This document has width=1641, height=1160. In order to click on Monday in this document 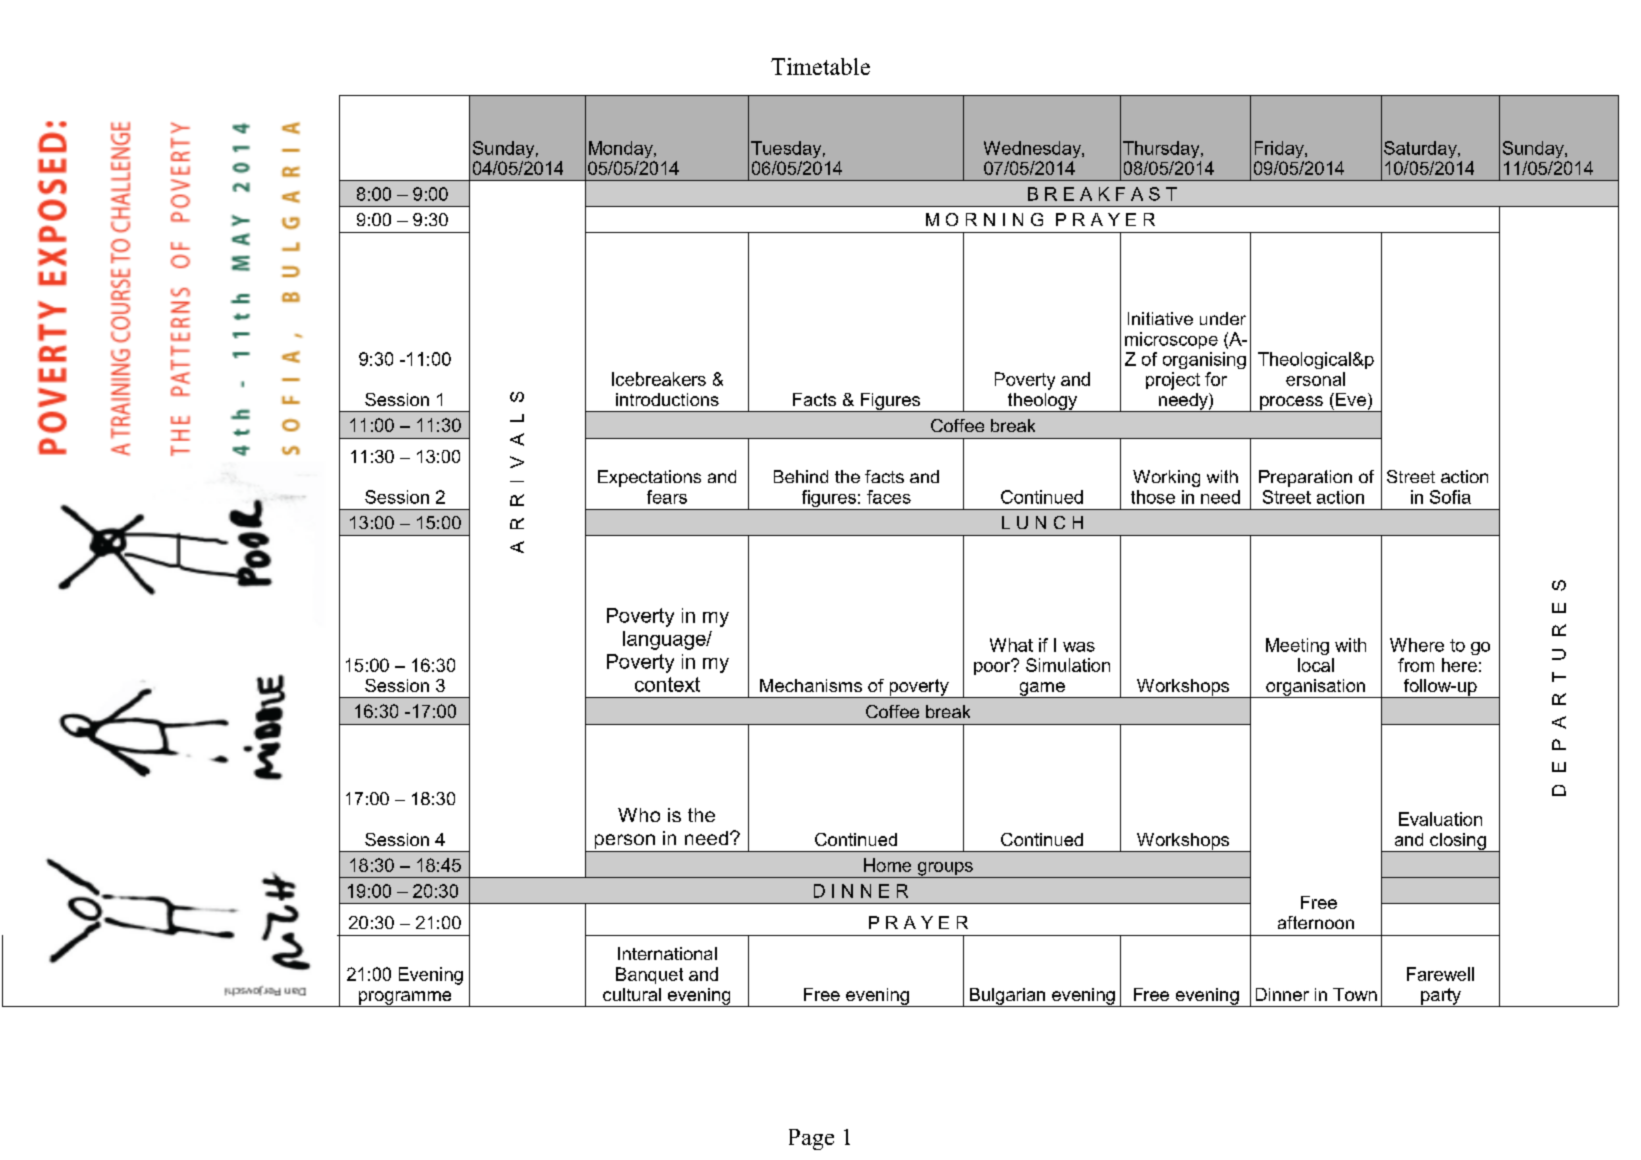, I will do `click(622, 149)`.
